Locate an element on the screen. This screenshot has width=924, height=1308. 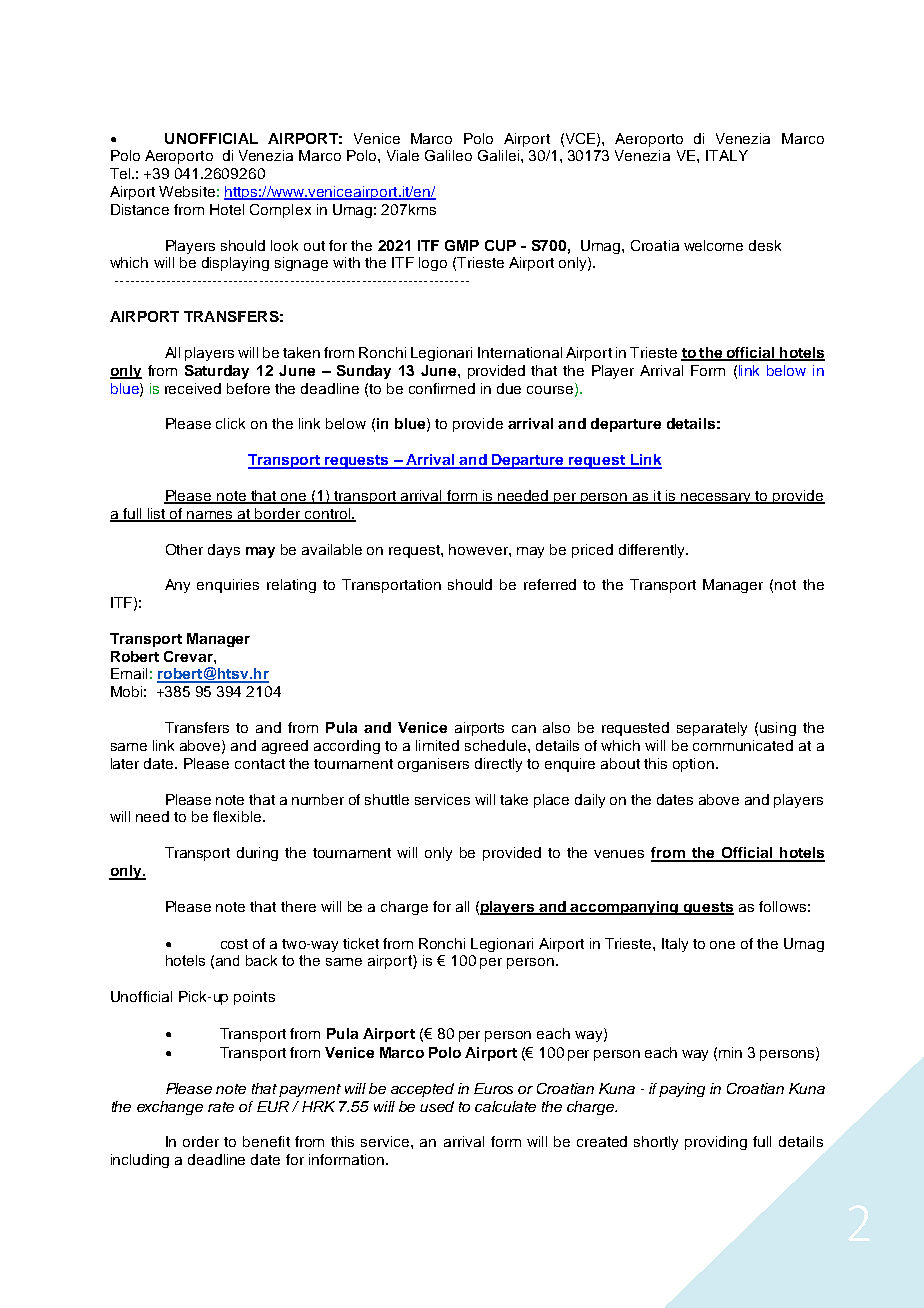
ticket is located at coordinates (361, 943).
